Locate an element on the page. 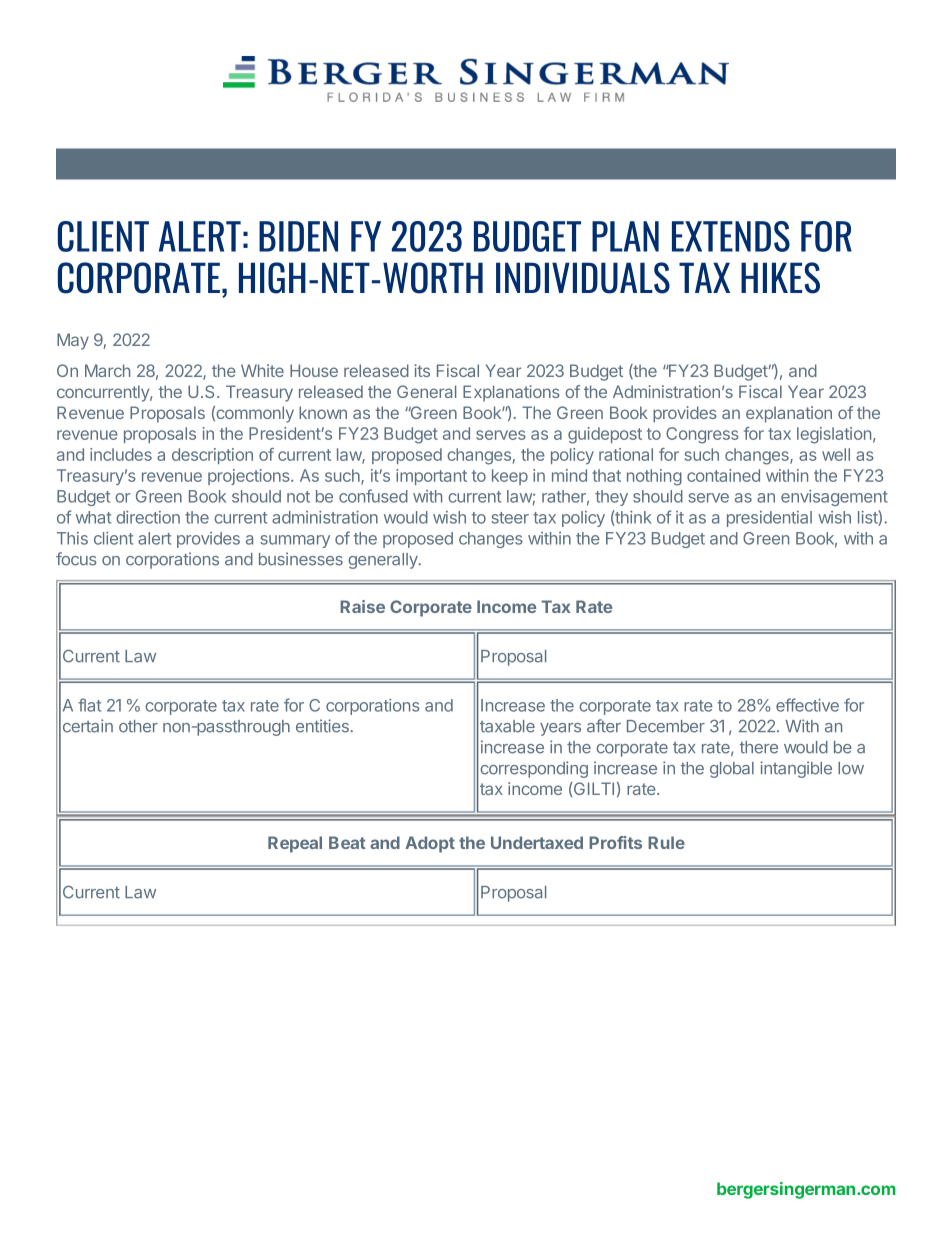 This image has height=1233, width=952. EXTENDS is located at coordinates (731, 236).
